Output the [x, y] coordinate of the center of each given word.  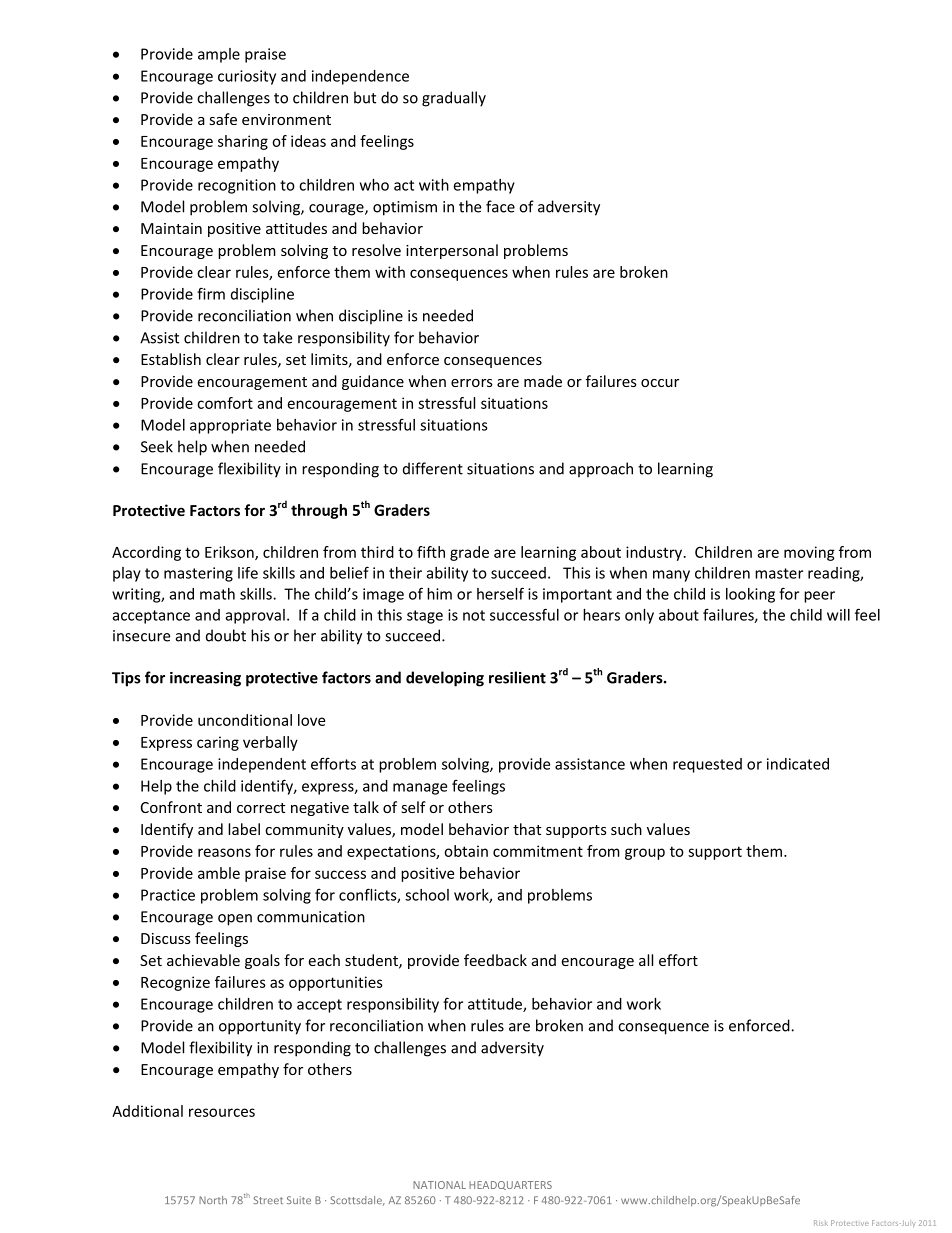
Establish [171, 359]
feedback [495, 960]
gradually [454, 99]
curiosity [247, 77]
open [235, 920]
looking [750, 595]
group [645, 854]
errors [472, 383]
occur [660, 383]
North [213, 1200]
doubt [226, 635]
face [500, 206]
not [474, 615]
